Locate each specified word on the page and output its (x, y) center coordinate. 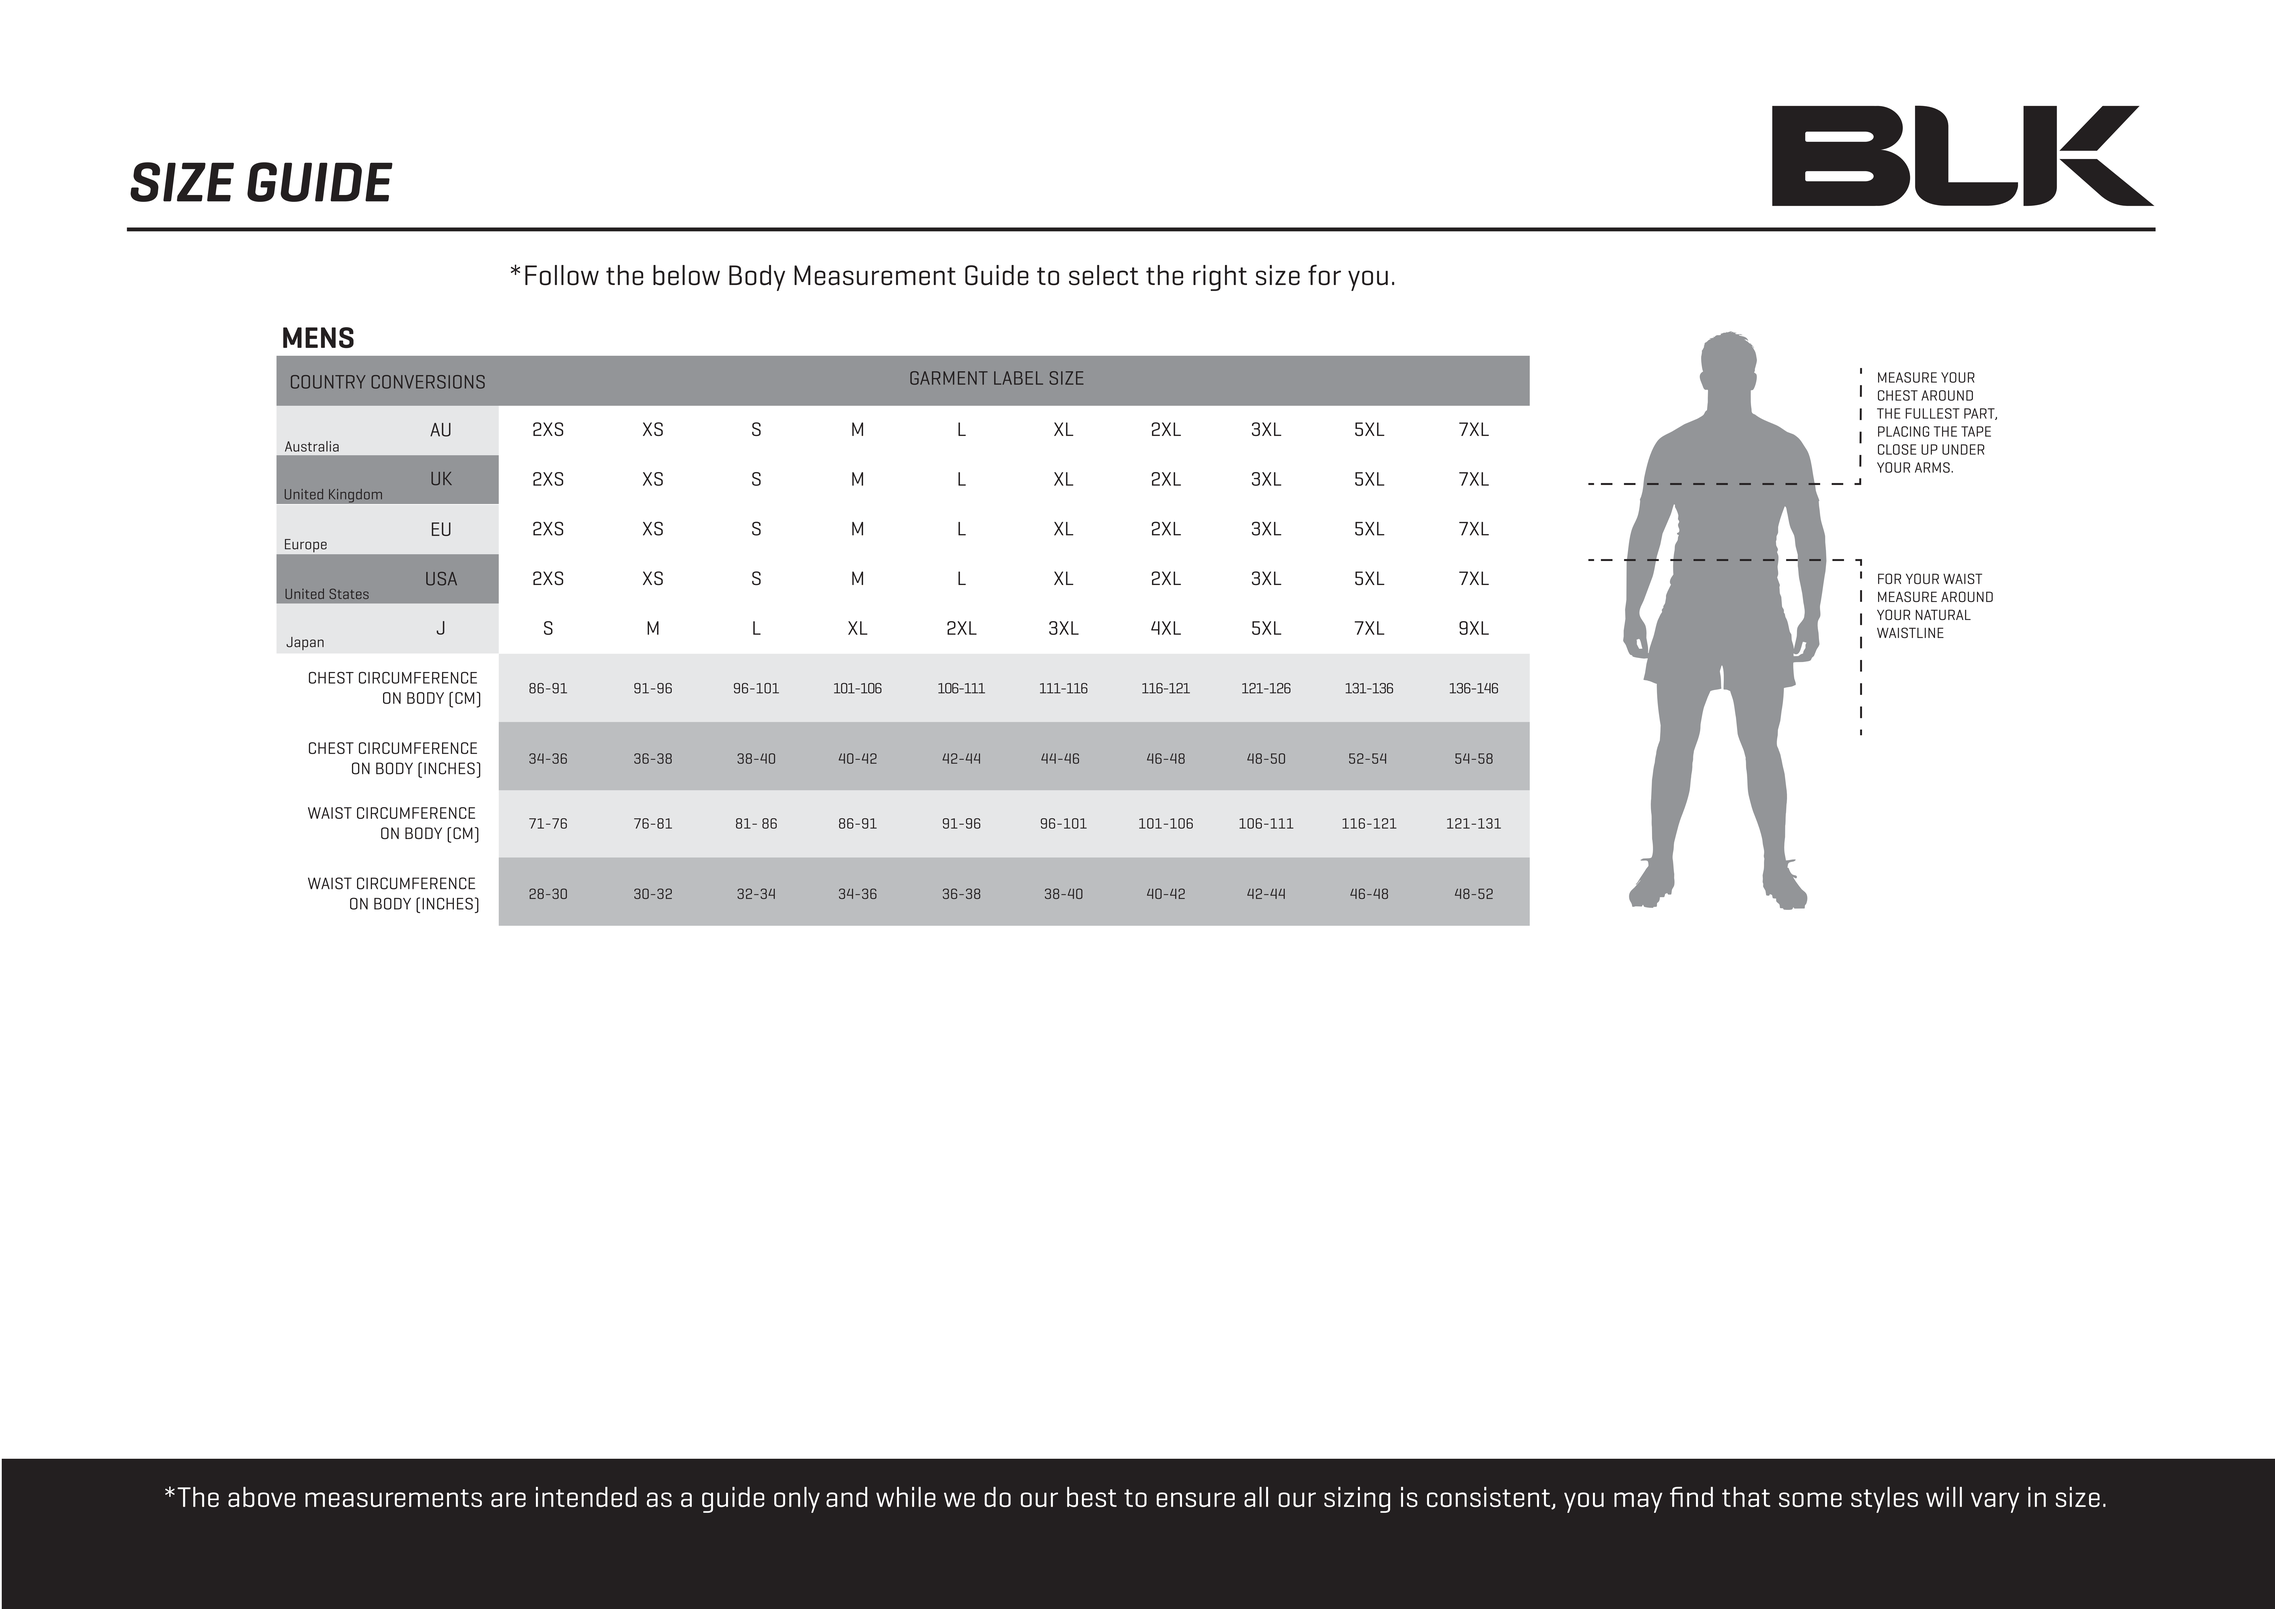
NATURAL (1943, 614)
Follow (562, 275)
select (1104, 275)
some (1810, 1499)
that (1746, 1497)
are (508, 1499)
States (349, 593)
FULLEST (1932, 413)
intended (586, 1497)
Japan (305, 643)
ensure (1195, 1499)
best (1092, 1497)
